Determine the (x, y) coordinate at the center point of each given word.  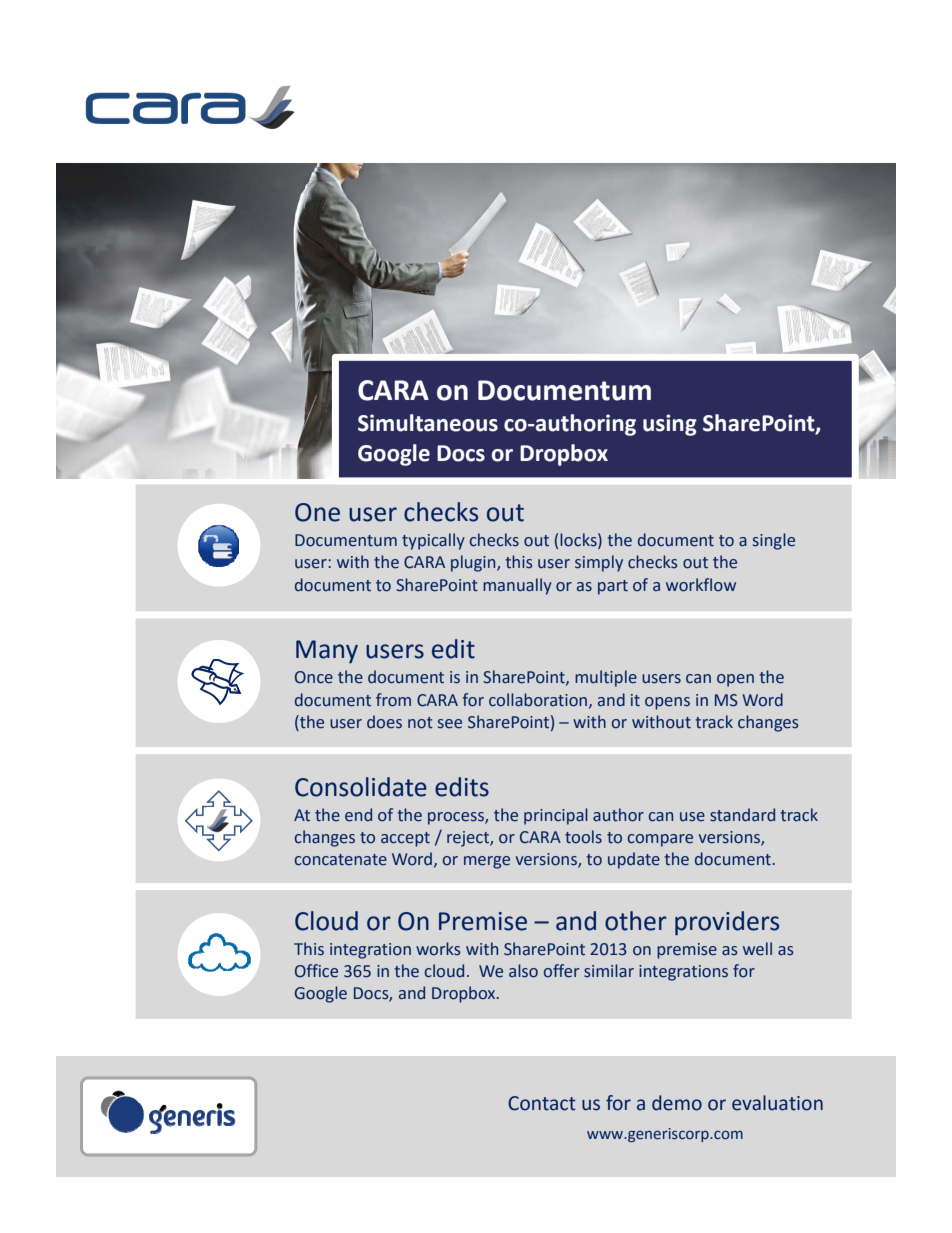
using (670, 425)
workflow (701, 585)
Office (316, 971)
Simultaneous (428, 423)
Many (327, 651)
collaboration (538, 700)
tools (583, 837)
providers (727, 923)
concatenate (341, 860)
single (774, 541)
